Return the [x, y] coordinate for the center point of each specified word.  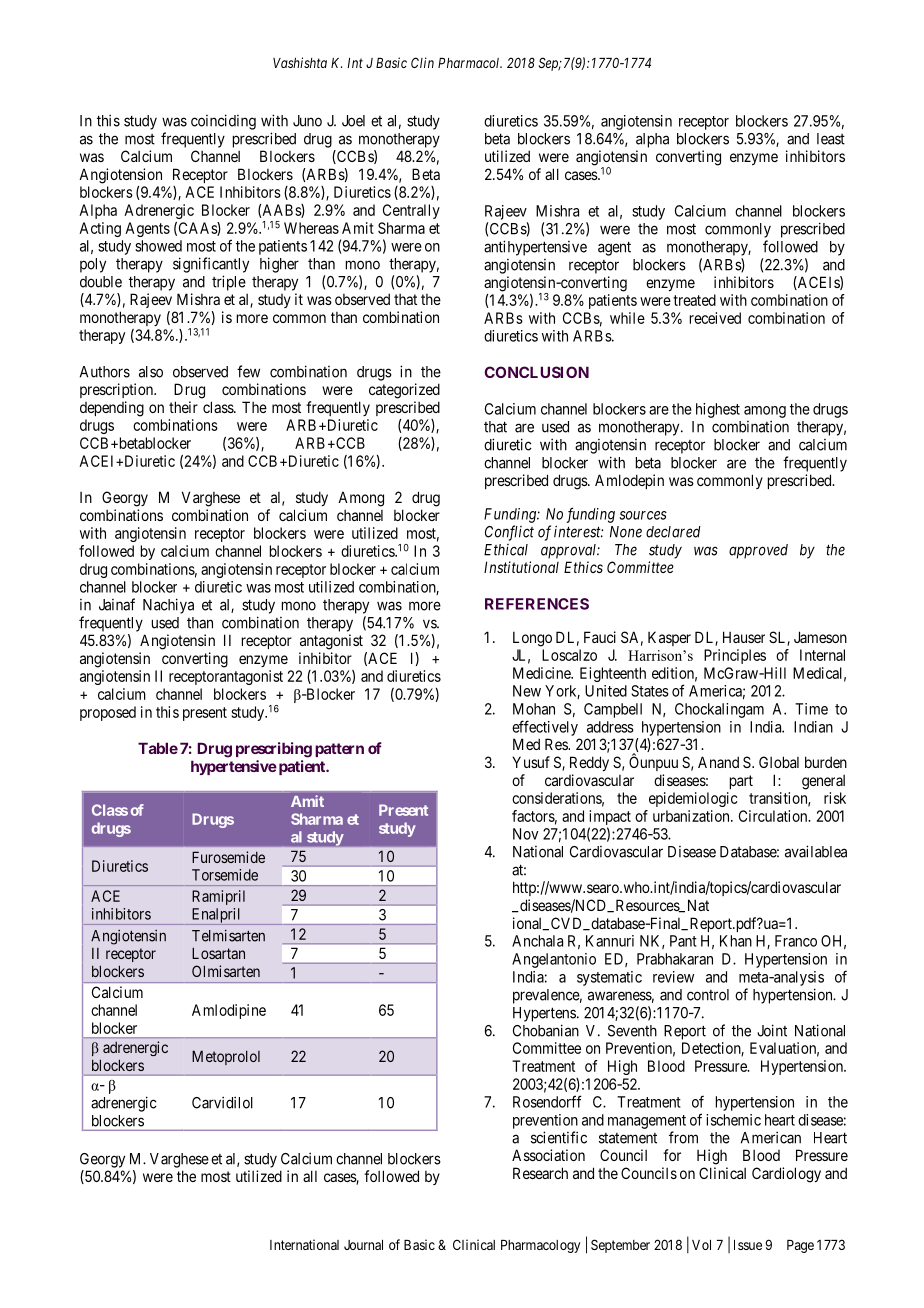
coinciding [223, 122]
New [527, 691]
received [715, 318]
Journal [363, 1245]
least [831, 139]
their [183, 407]
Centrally [411, 211]
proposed [108, 713]
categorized [404, 391]
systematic [609, 978]
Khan [736, 941]
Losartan [218, 953]
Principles [735, 656]
